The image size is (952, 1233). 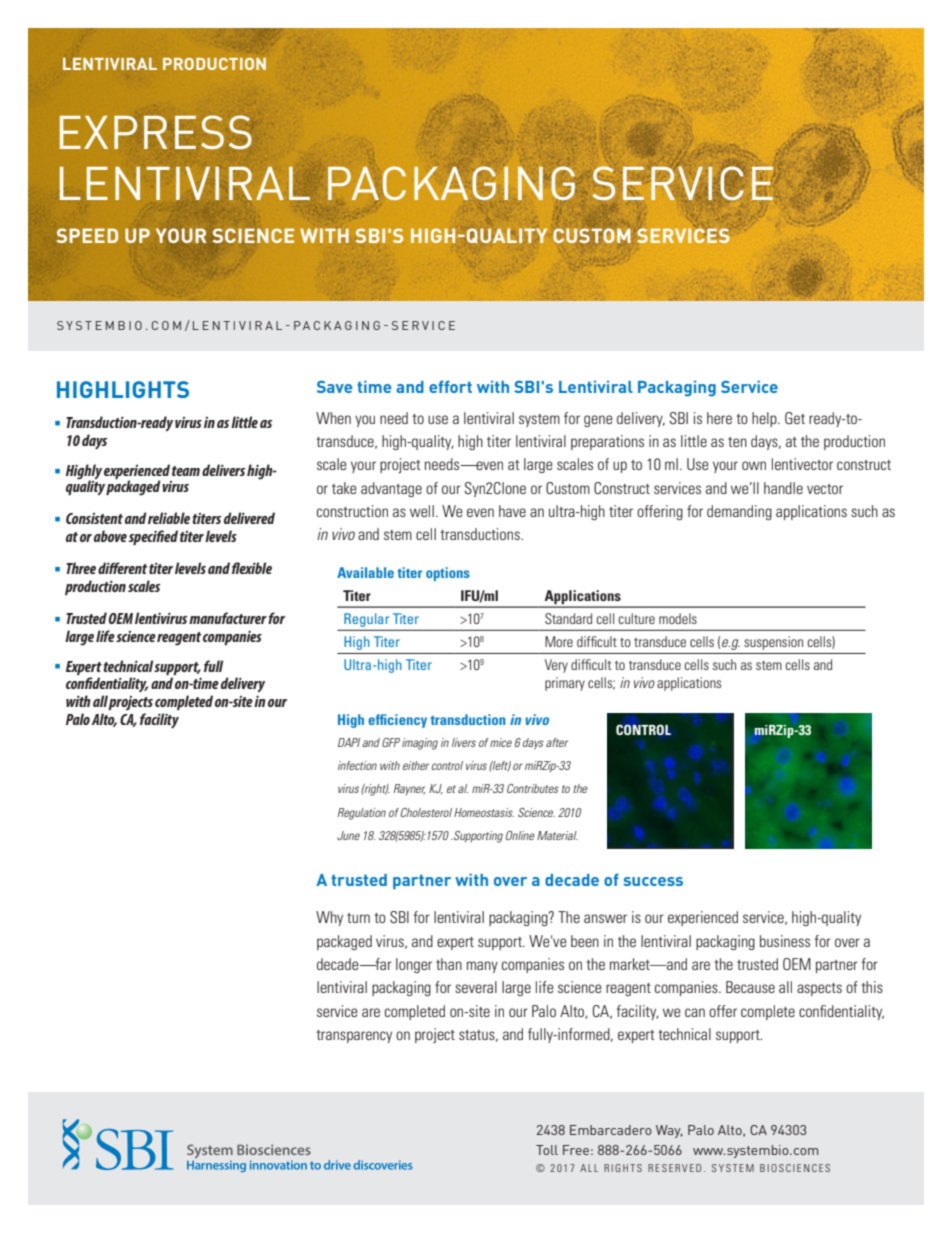 I want to click on team, so click(x=186, y=471).
